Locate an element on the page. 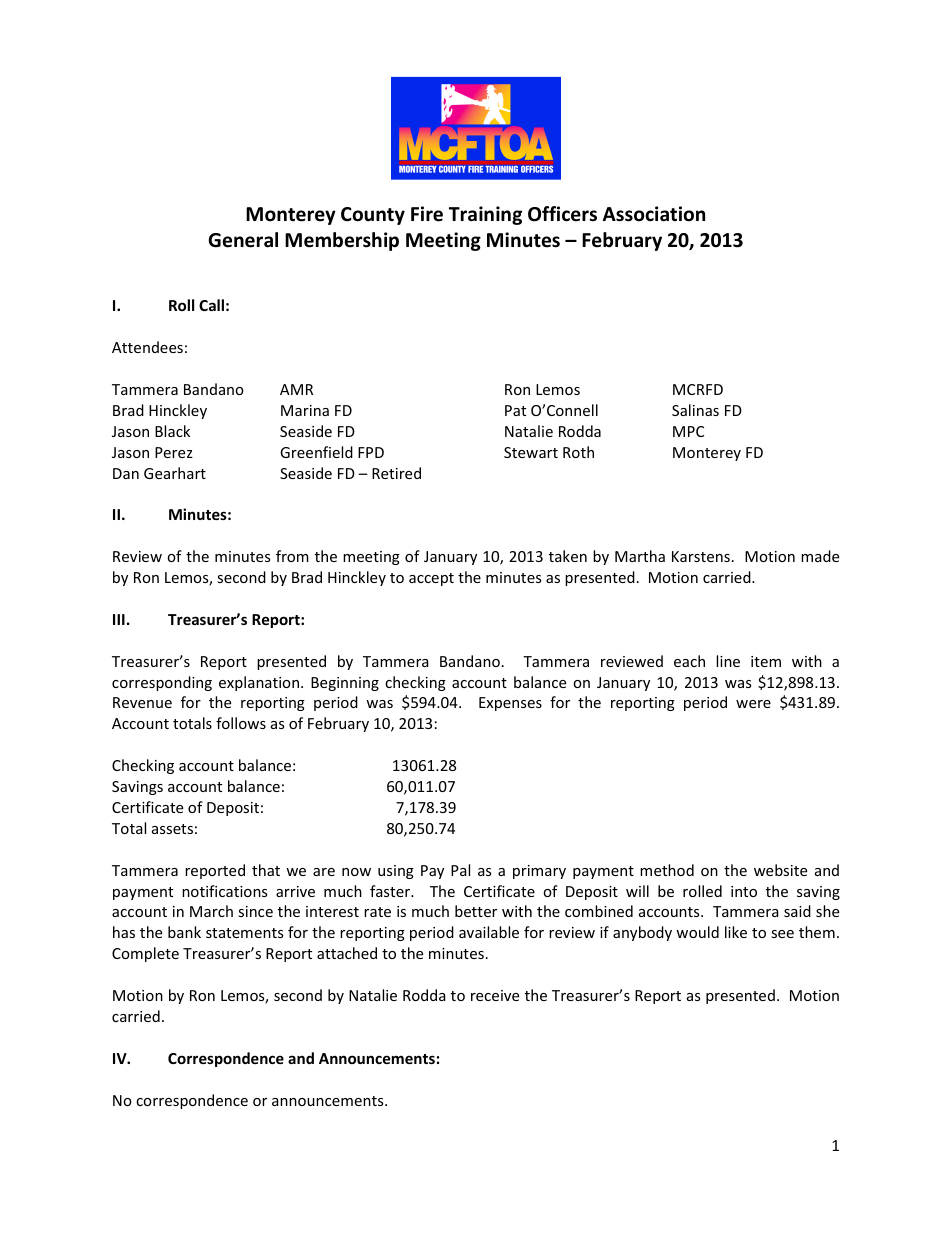  website is located at coordinates (780, 870).
